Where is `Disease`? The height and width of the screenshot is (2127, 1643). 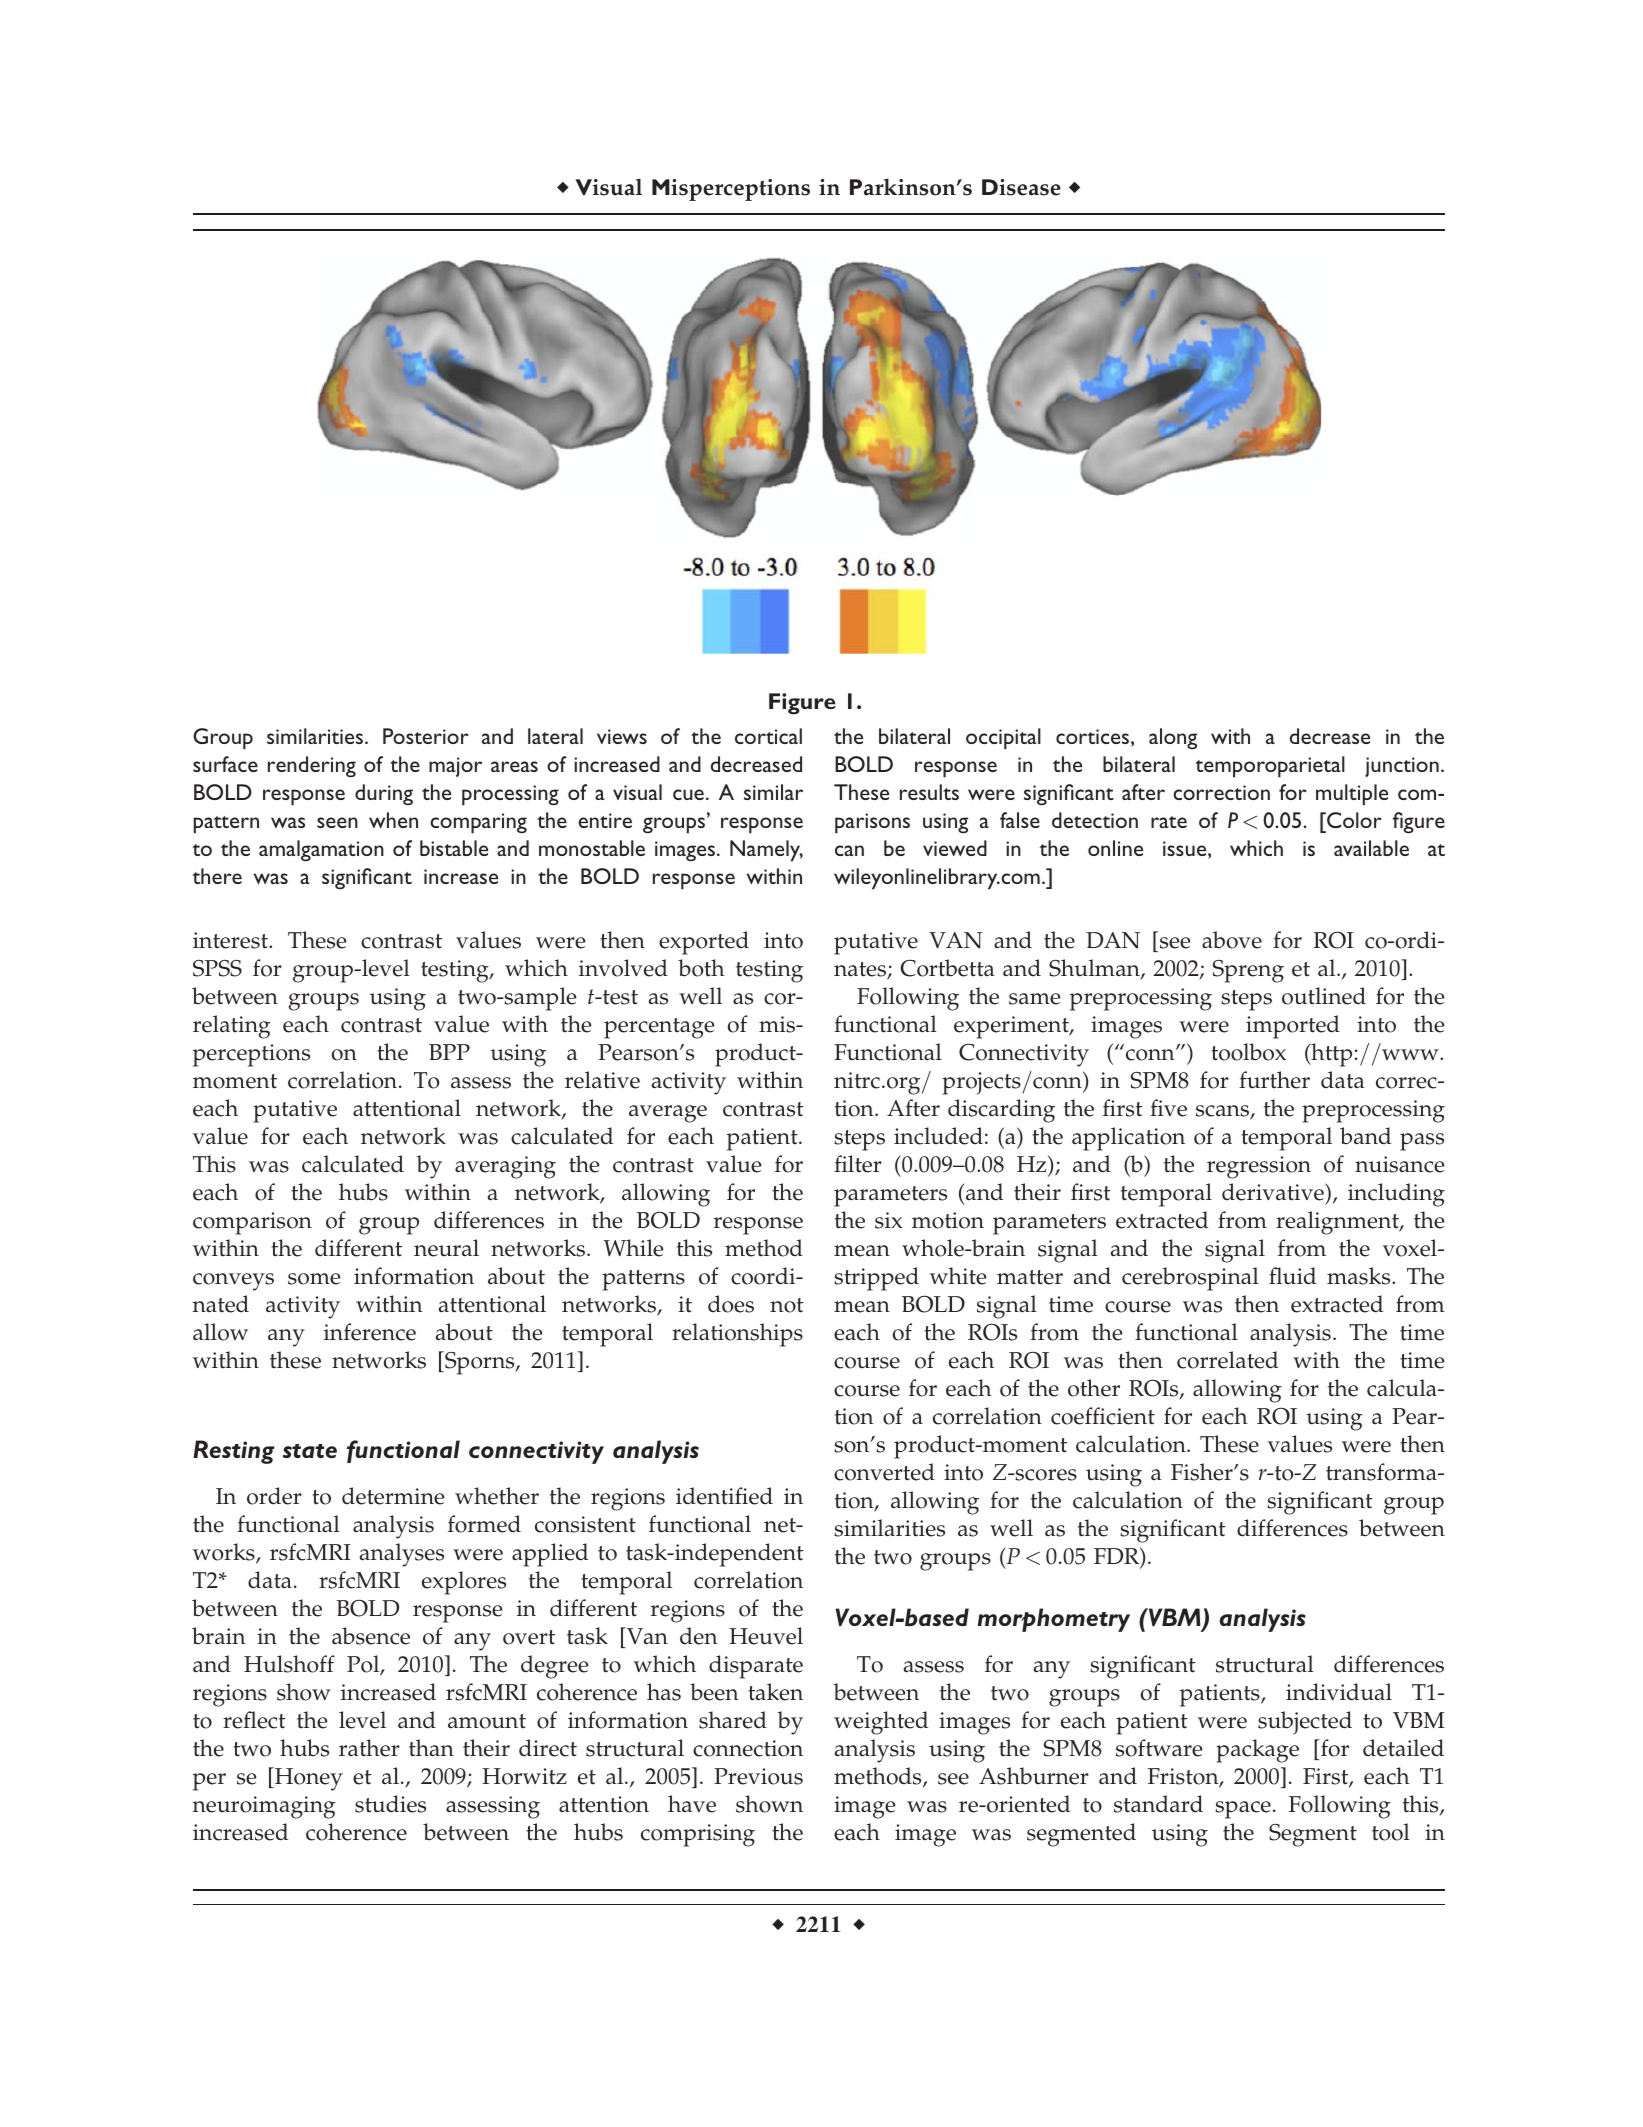 Disease is located at coordinates (1021, 187).
